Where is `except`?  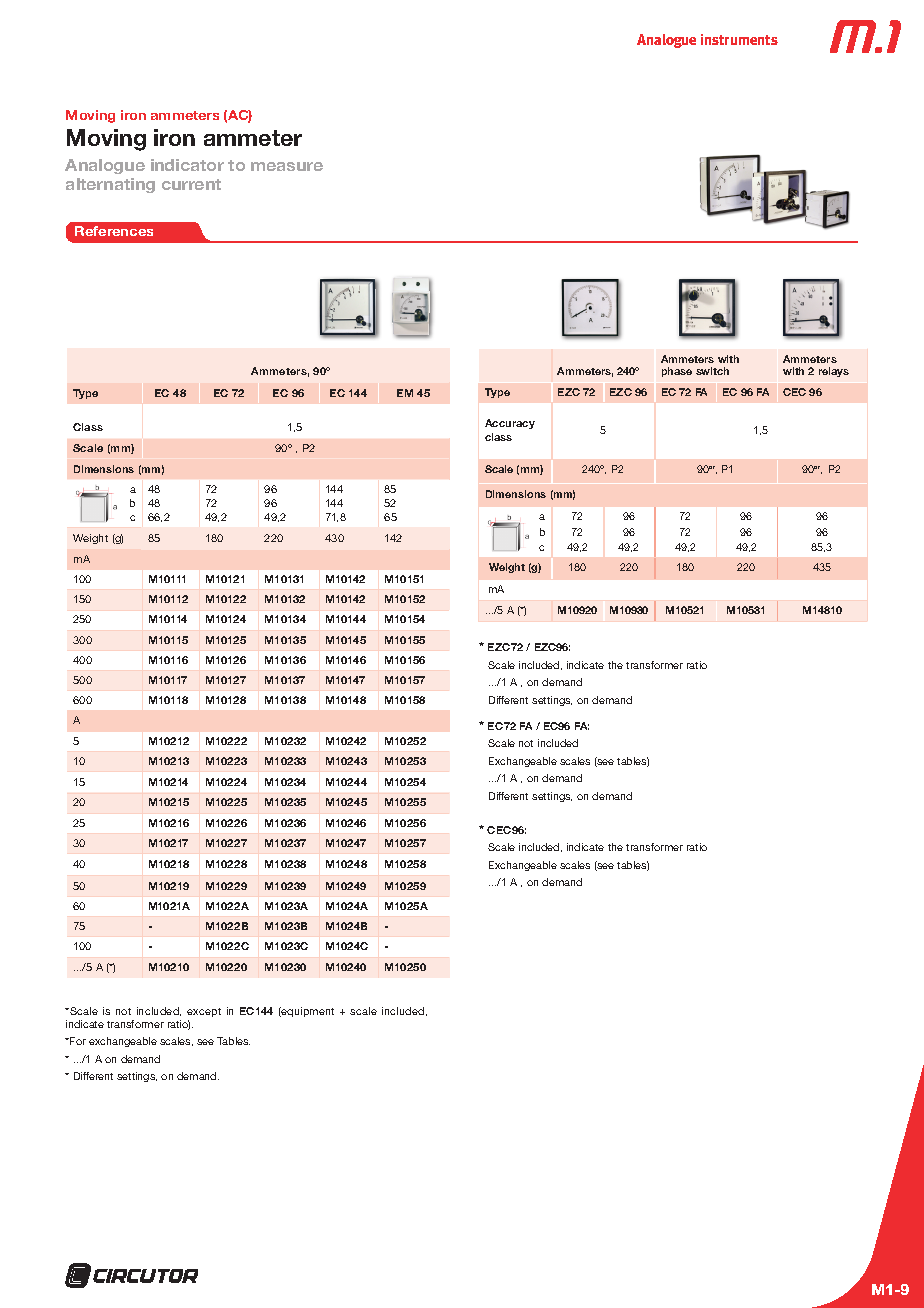 except is located at coordinates (204, 1012).
